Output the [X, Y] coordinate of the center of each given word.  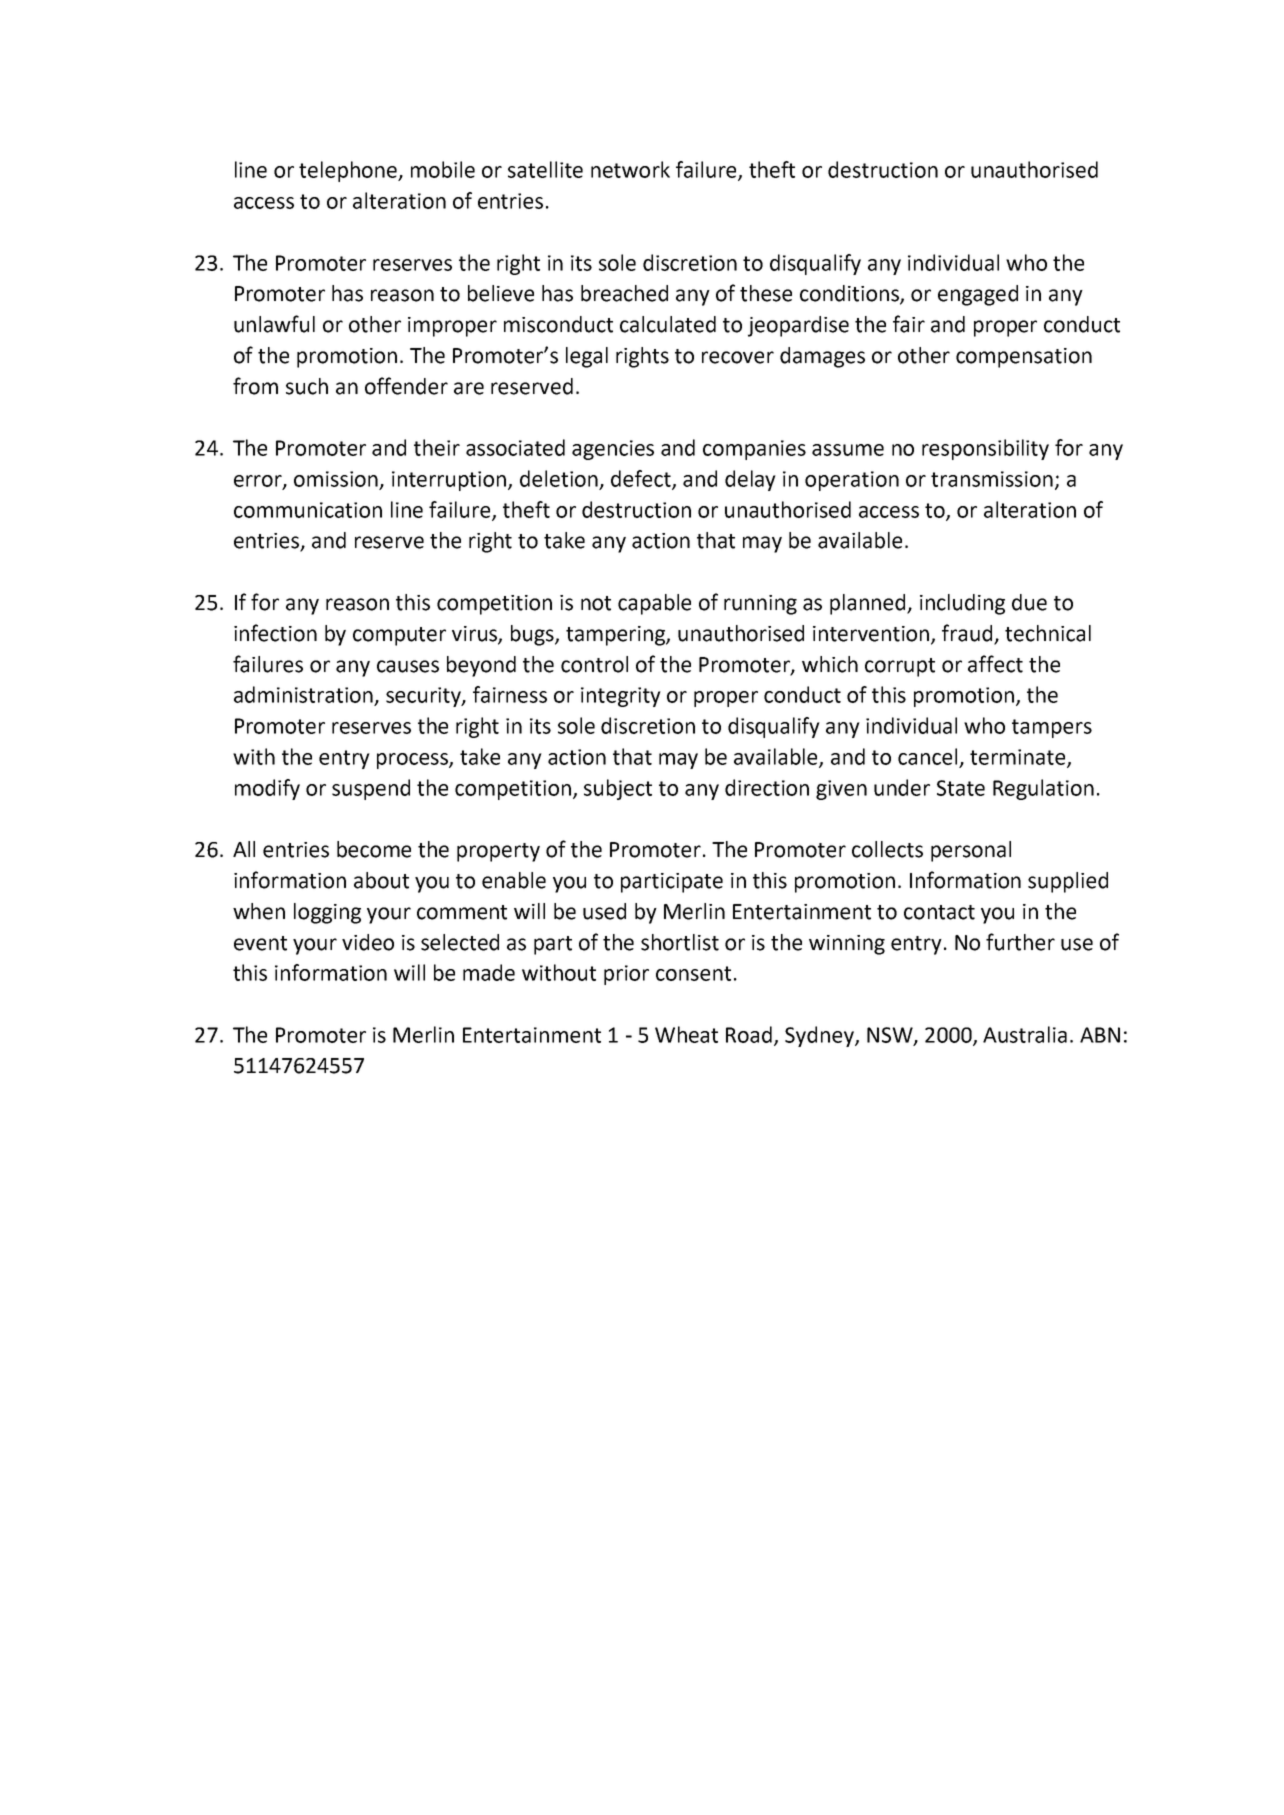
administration [303, 694]
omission [336, 479]
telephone [349, 171]
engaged [978, 295]
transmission [992, 479]
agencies [613, 450]
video [368, 942]
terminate [1019, 758]
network [630, 169]
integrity [621, 697]
